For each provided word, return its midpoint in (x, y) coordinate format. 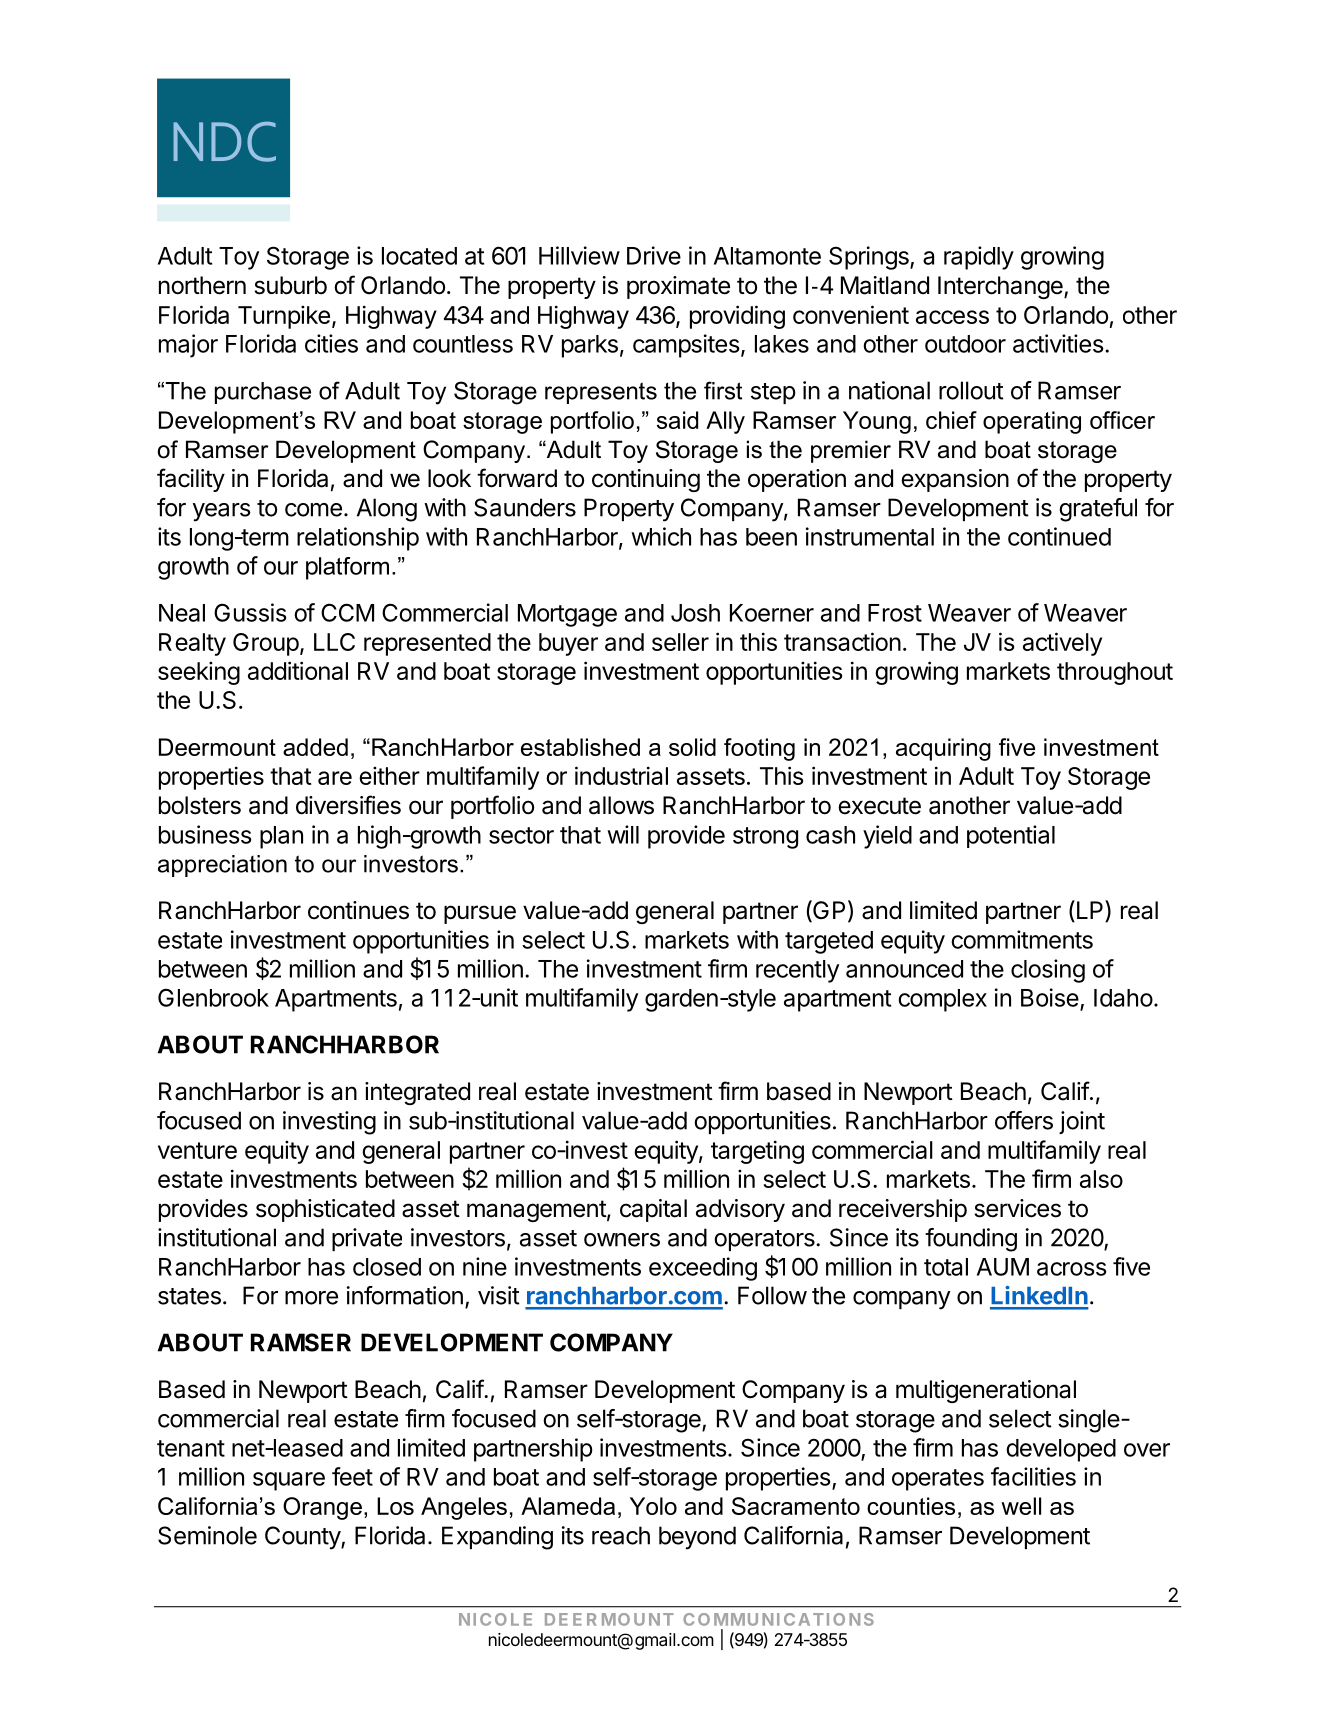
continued (1059, 536)
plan (281, 837)
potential (1011, 836)
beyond (697, 1538)
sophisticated (325, 1210)
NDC (224, 142)
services (1017, 1208)
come (313, 510)
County (303, 1538)
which (661, 536)
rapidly (979, 258)
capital (653, 1210)
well (1021, 1506)
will (623, 834)
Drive (654, 255)
